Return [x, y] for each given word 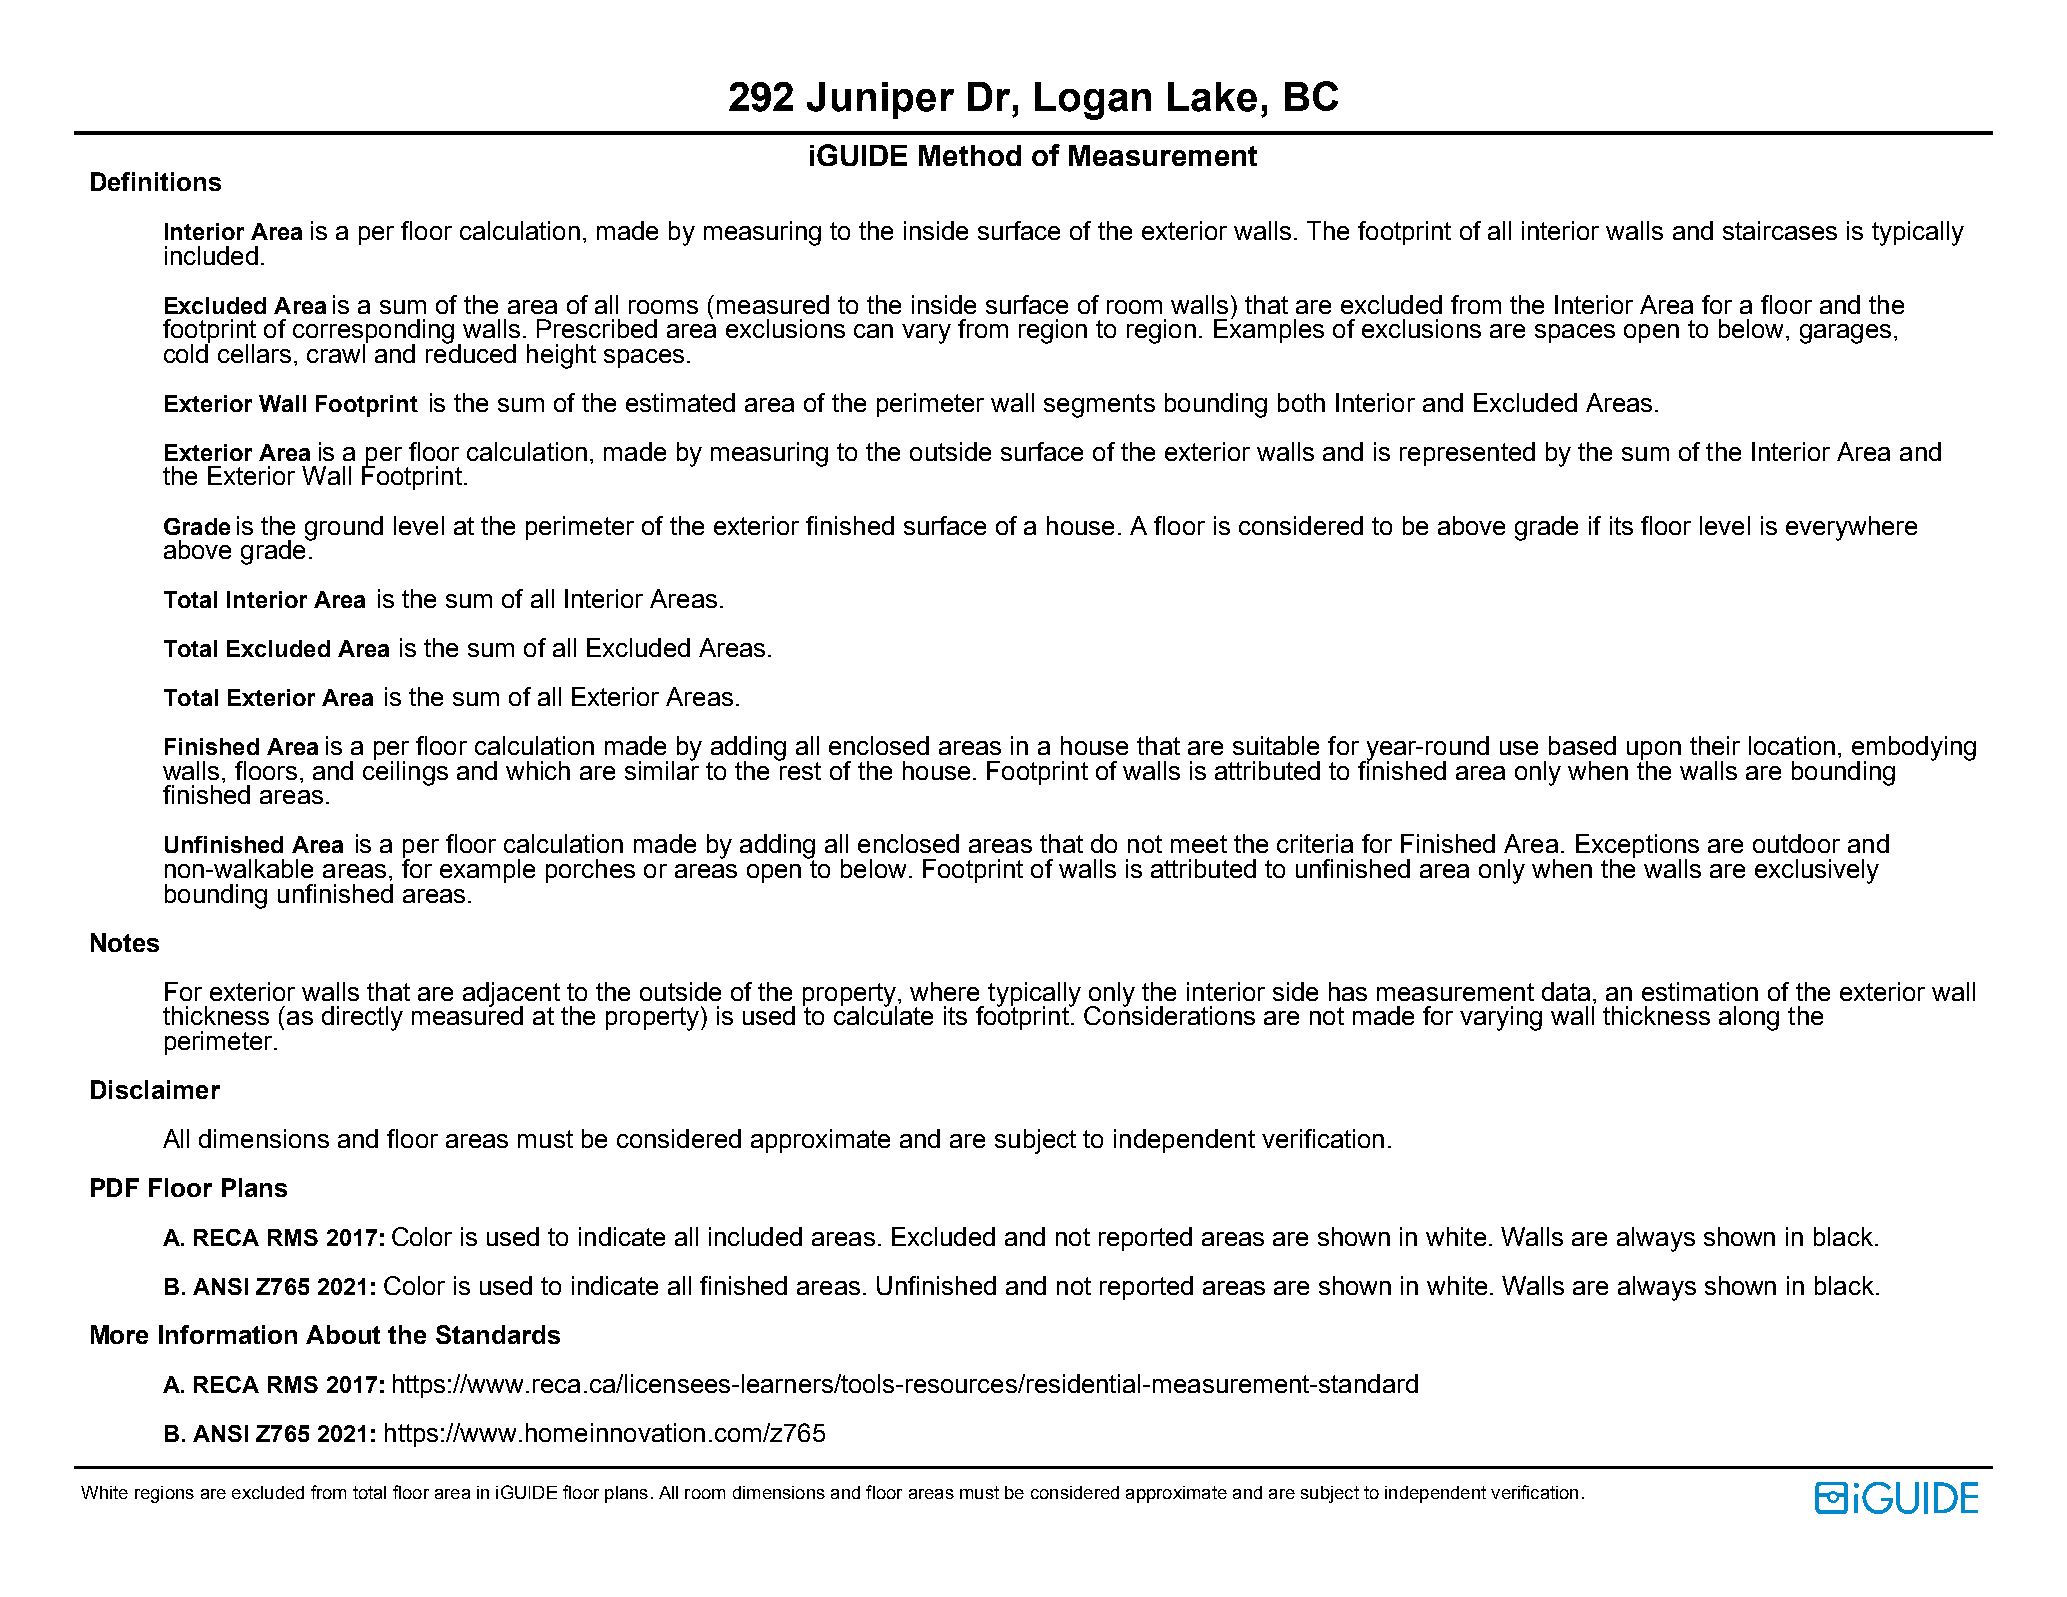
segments [1099, 406]
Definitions [156, 181]
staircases [1780, 230]
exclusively [1817, 871]
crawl [337, 352]
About [343, 1334]
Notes [125, 942]
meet [1199, 844]
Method [970, 155]
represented [1467, 454]
